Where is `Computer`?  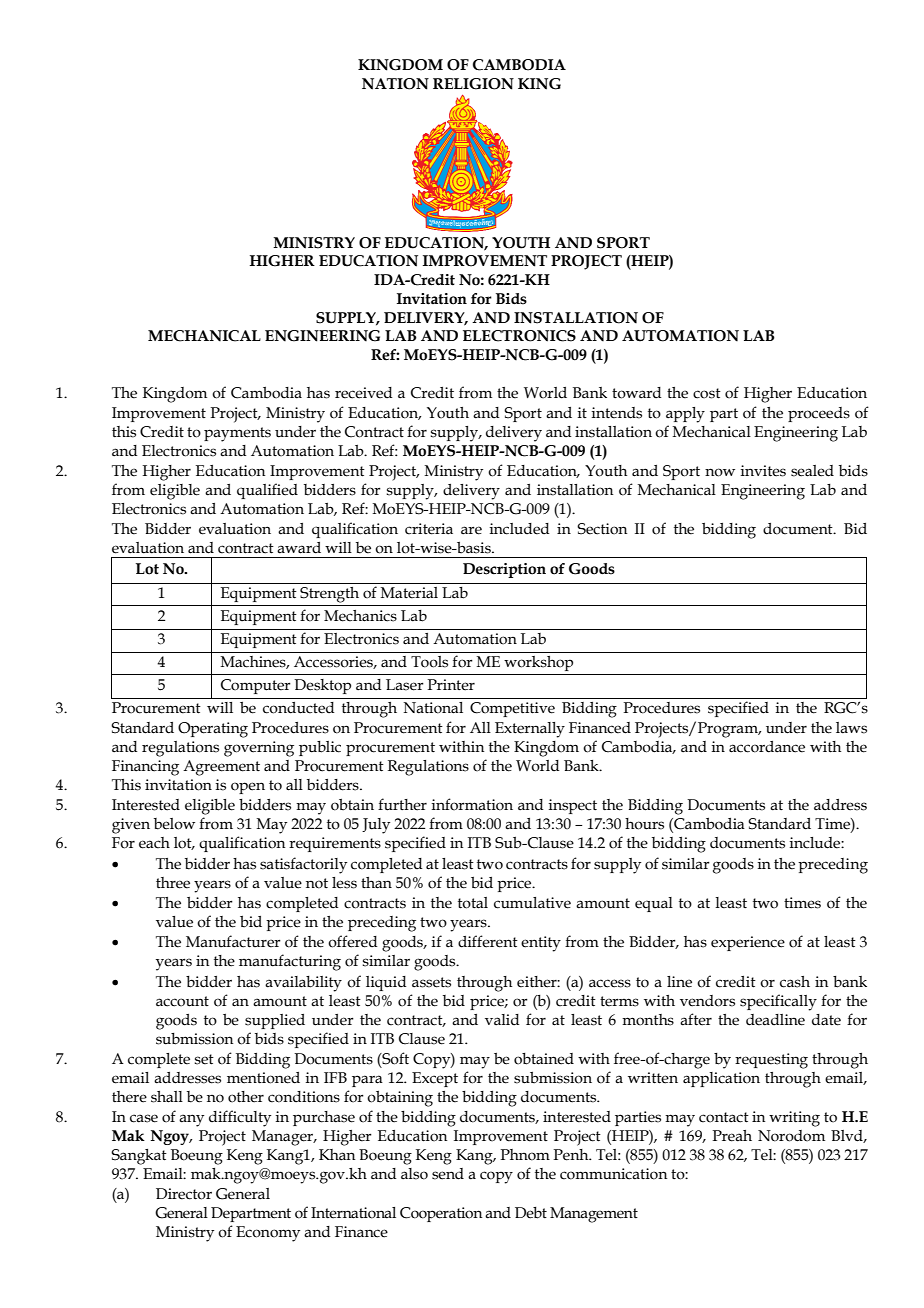
Computer is located at coordinates (256, 686).
